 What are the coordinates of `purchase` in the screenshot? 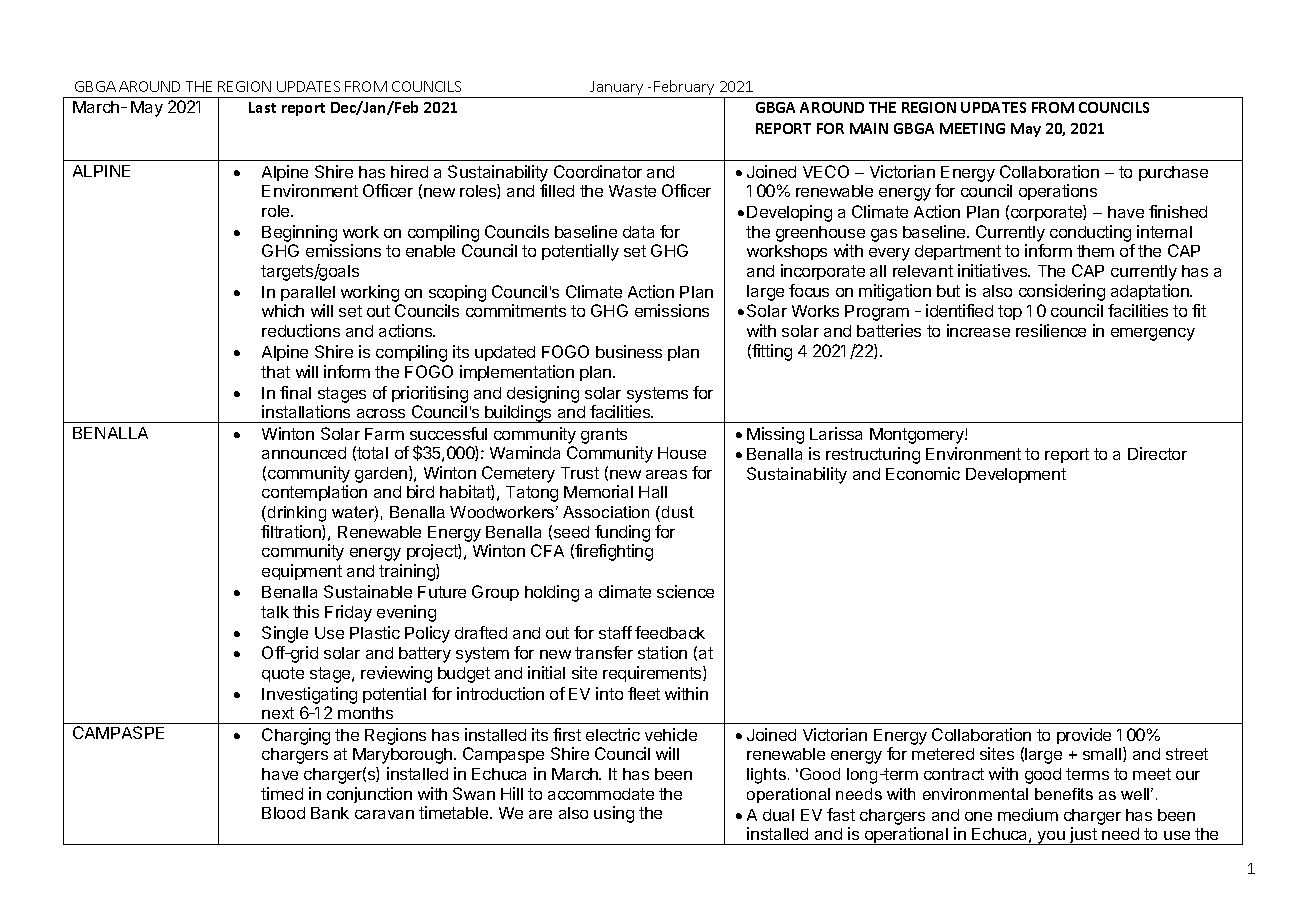 It's located at (1173, 173).
